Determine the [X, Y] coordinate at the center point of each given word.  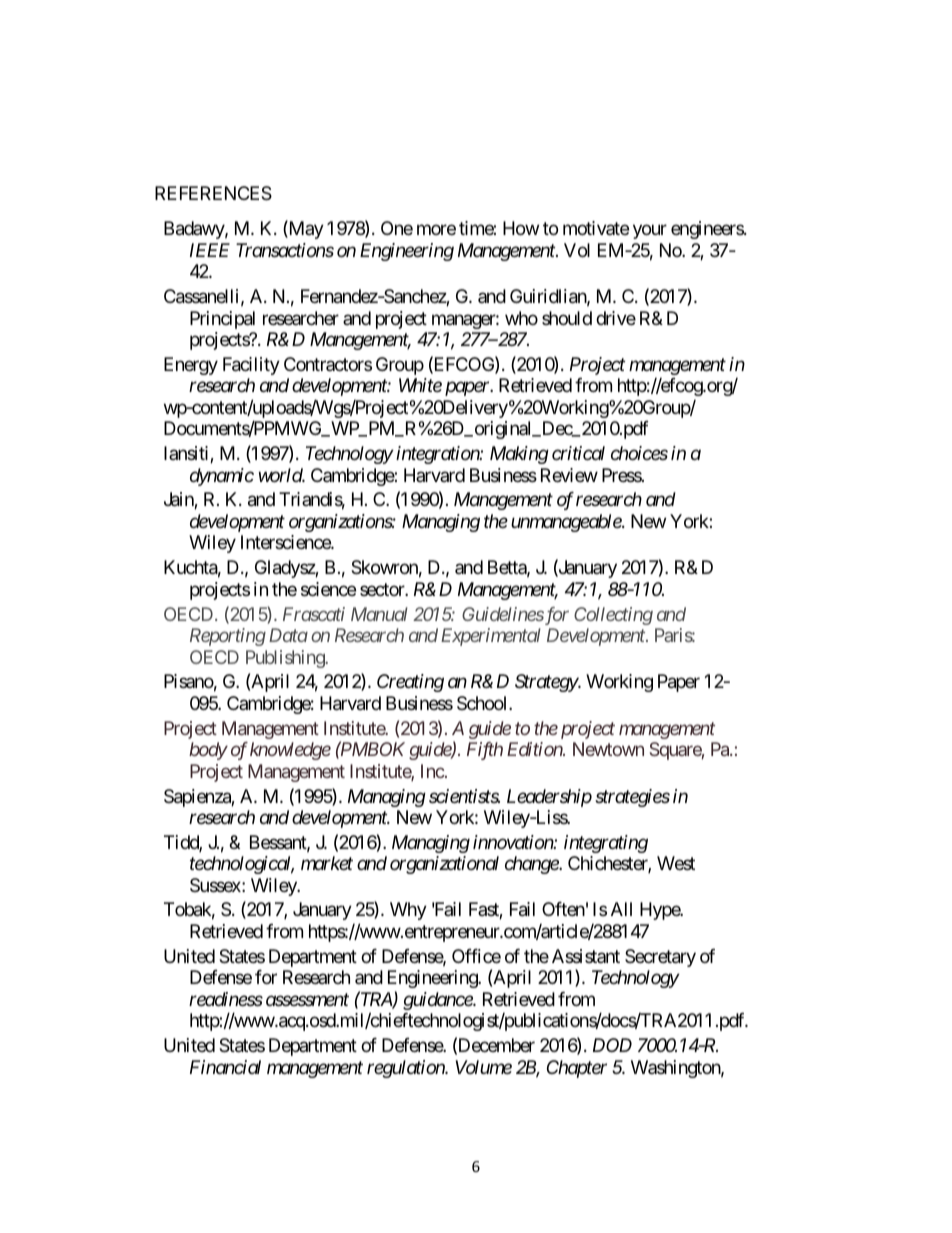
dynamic [222, 477]
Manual [379, 614]
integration [438, 455]
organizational [444, 865]
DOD [612, 1045]
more [436, 230]
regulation [407, 1069]
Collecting [613, 616]
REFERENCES [213, 193]
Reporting [228, 637]
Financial [225, 1067]
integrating [606, 844]
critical [578, 453]
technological [242, 865]
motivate [596, 228]
